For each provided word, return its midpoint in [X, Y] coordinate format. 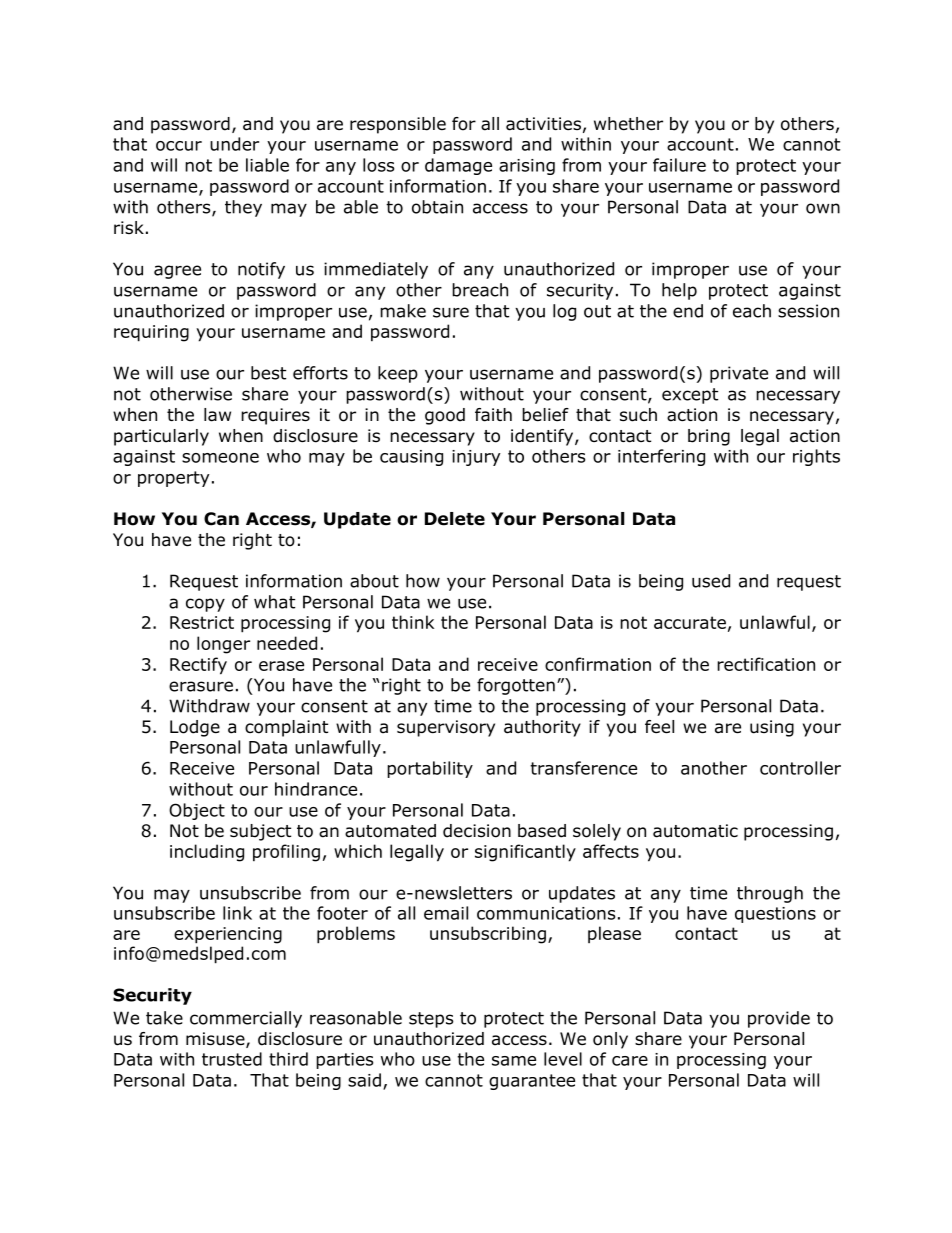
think [413, 622]
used [711, 581]
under [234, 144]
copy [205, 605]
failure [679, 165]
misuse [216, 1040]
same [514, 1061]
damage [458, 166]
